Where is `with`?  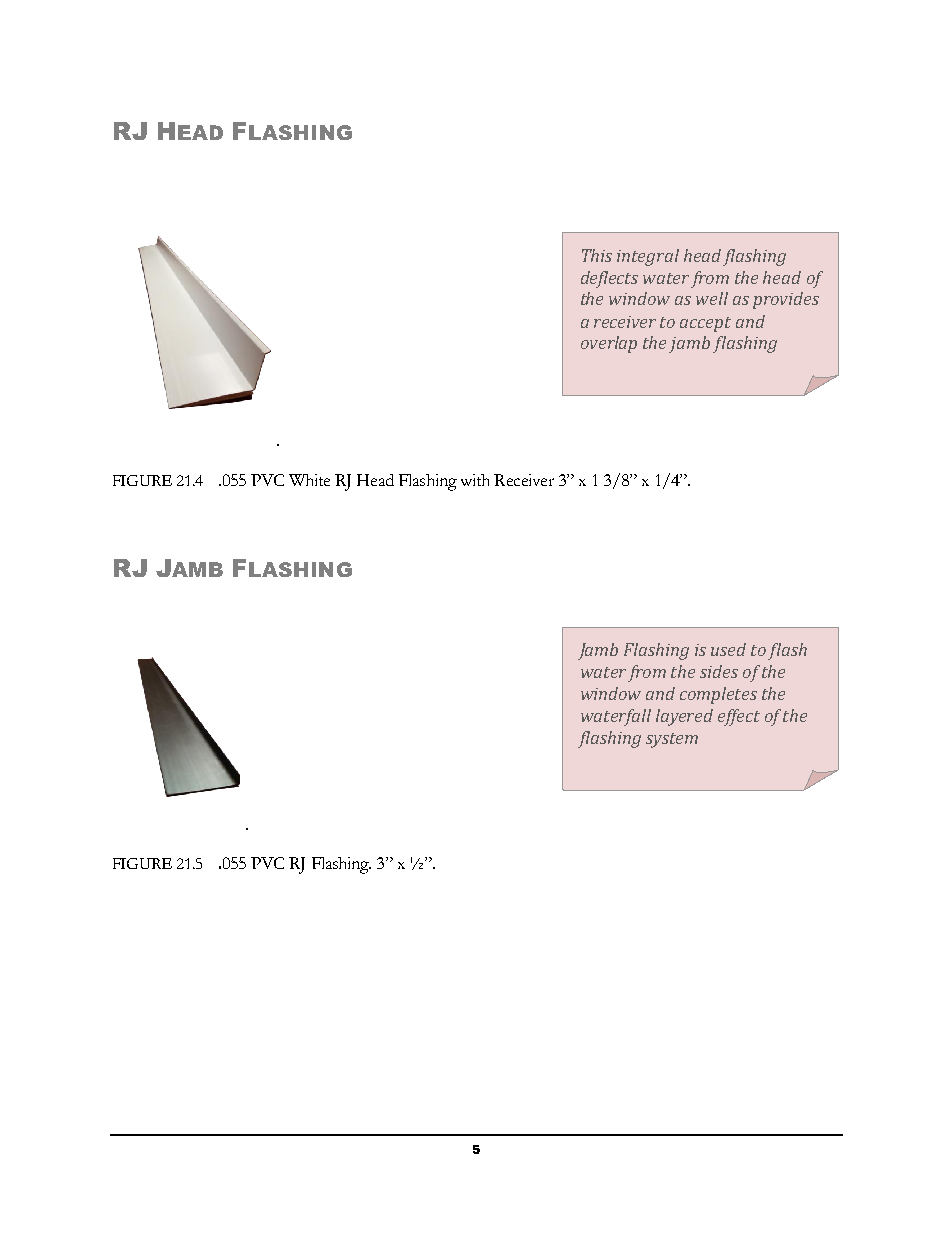
with is located at coordinates (475, 480).
